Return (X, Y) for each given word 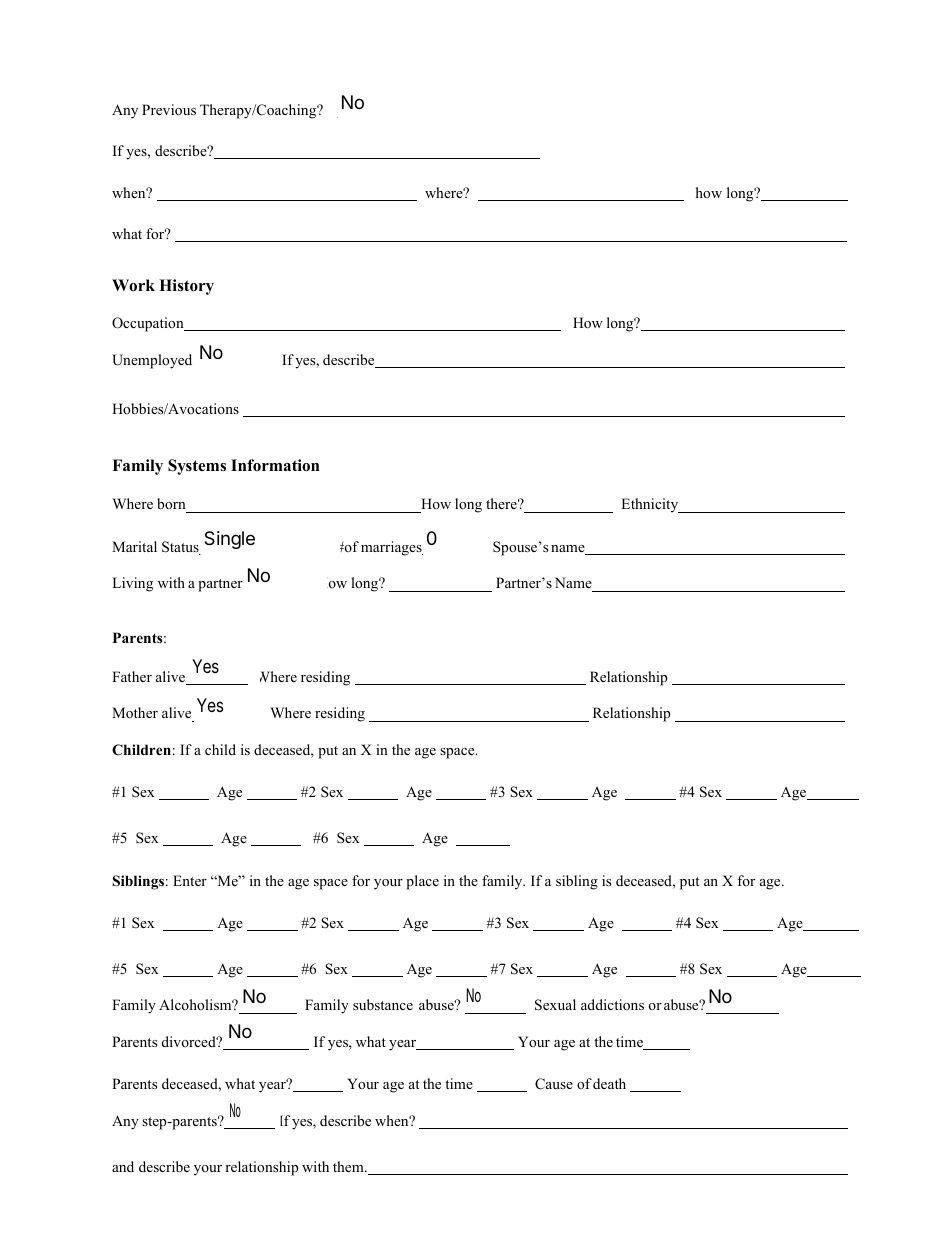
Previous (169, 109)
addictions (612, 1004)
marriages (392, 548)
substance (383, 1004)
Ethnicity (651, 505)
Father (132, 676)
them (349, 1166)
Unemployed (152, 361)
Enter (190, 880)
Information (275, 465)
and (123, 1166)
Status (181, 548)
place (422, 882)
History (186, 287)
